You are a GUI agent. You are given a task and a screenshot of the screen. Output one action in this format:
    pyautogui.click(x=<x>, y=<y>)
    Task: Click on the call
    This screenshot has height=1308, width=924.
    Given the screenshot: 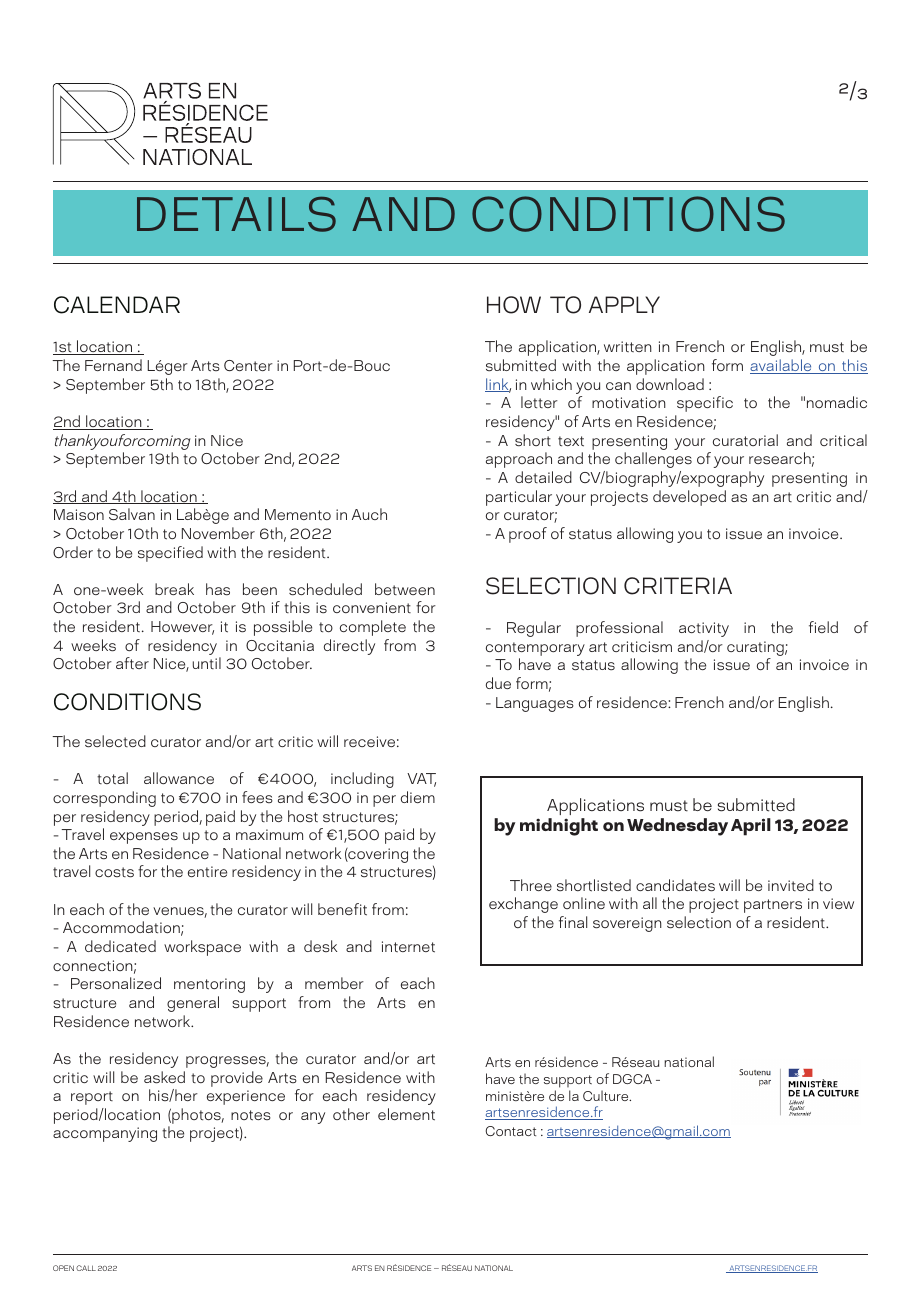 What is the action you would take?
    pyautogui.click(x=86, y=1268)
